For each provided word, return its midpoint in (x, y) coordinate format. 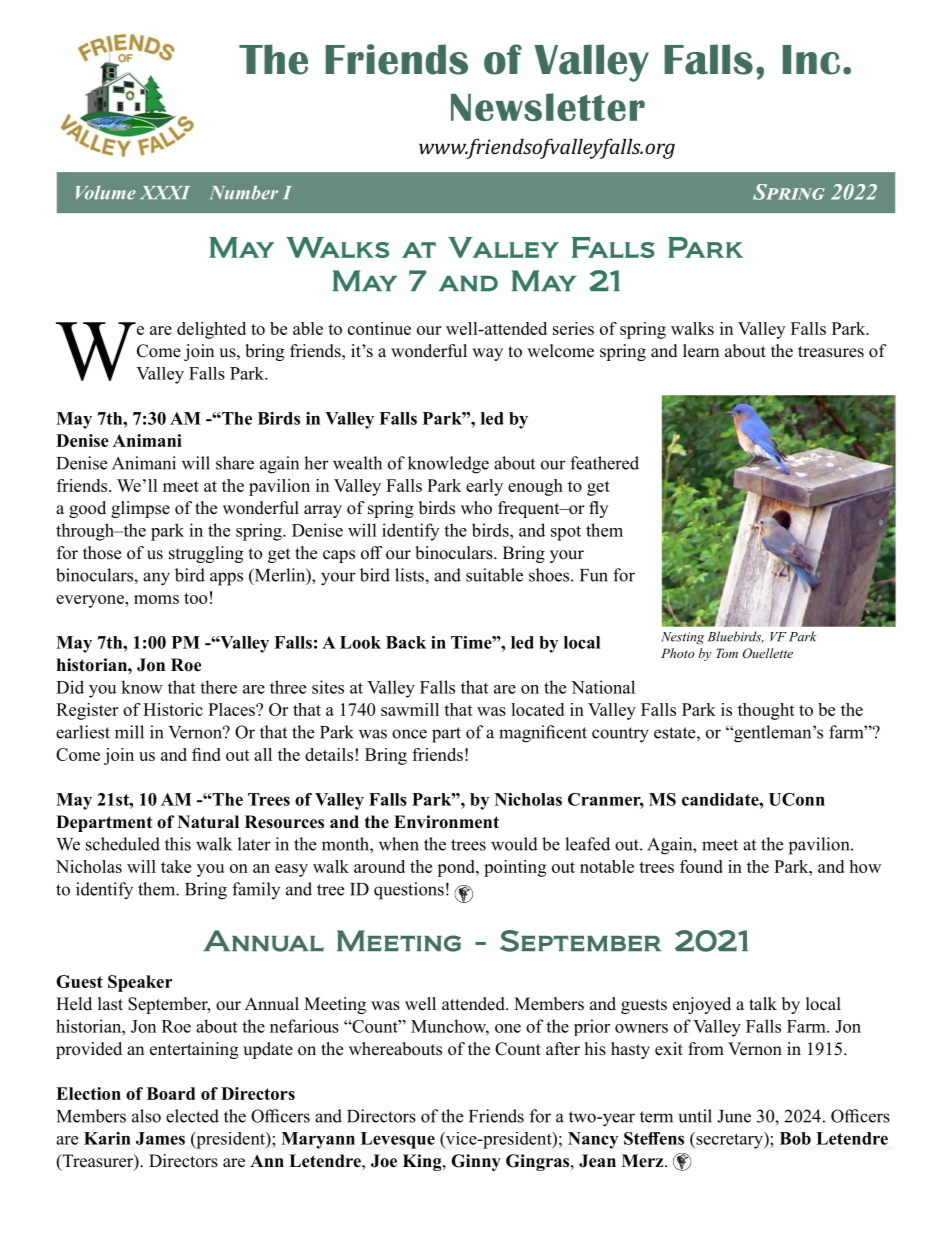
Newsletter (548, 107)
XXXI (165, 192)
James (160, 1138)
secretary (729, 1140)
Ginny (476, 1162)
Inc (811, 60)
